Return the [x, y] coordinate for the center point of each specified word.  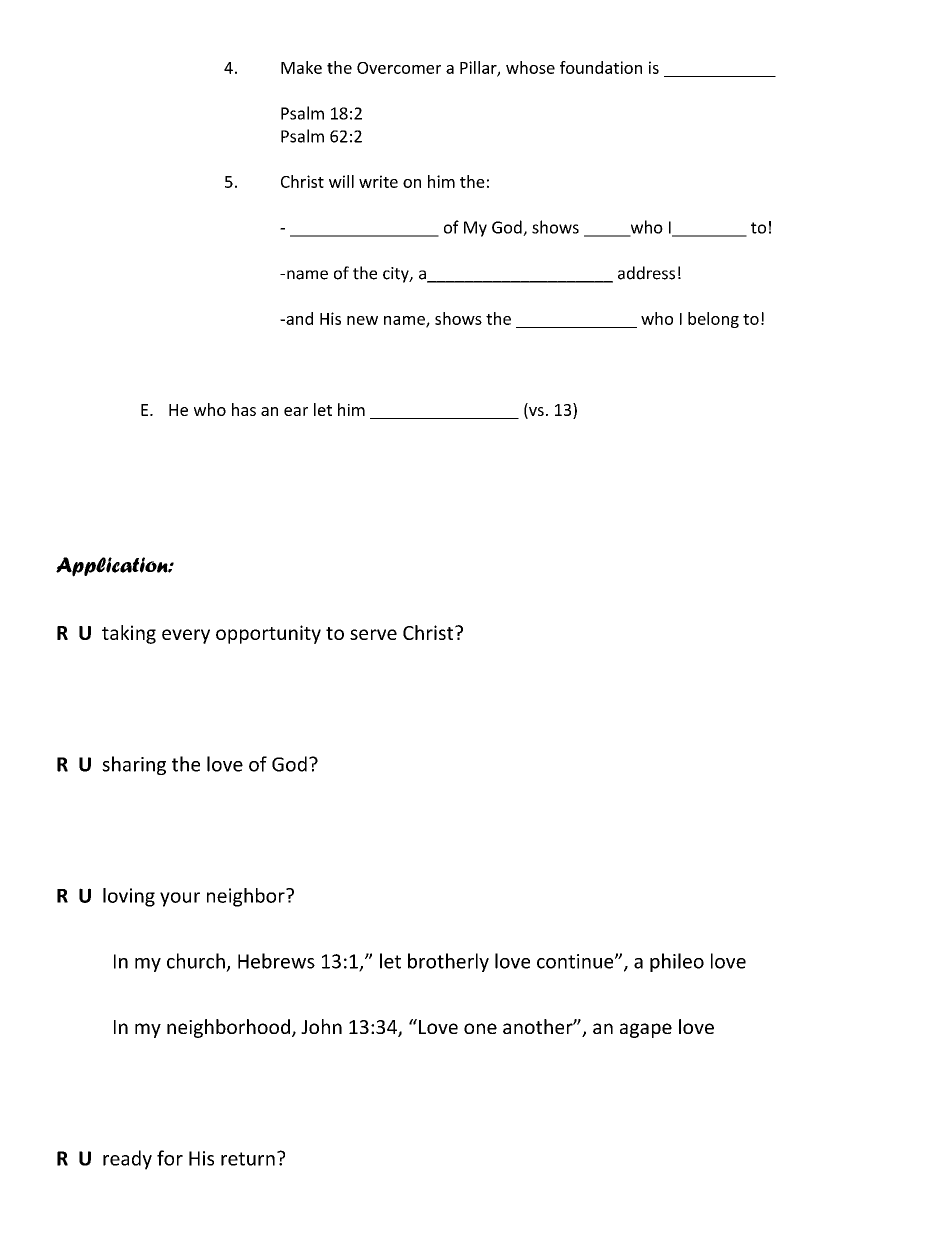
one [480, 1028]
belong [713, 320]
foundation [601, 67]
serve [373, 634]
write [378, 181]
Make [301, 67]
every [186, 636]
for [170, 1158]
